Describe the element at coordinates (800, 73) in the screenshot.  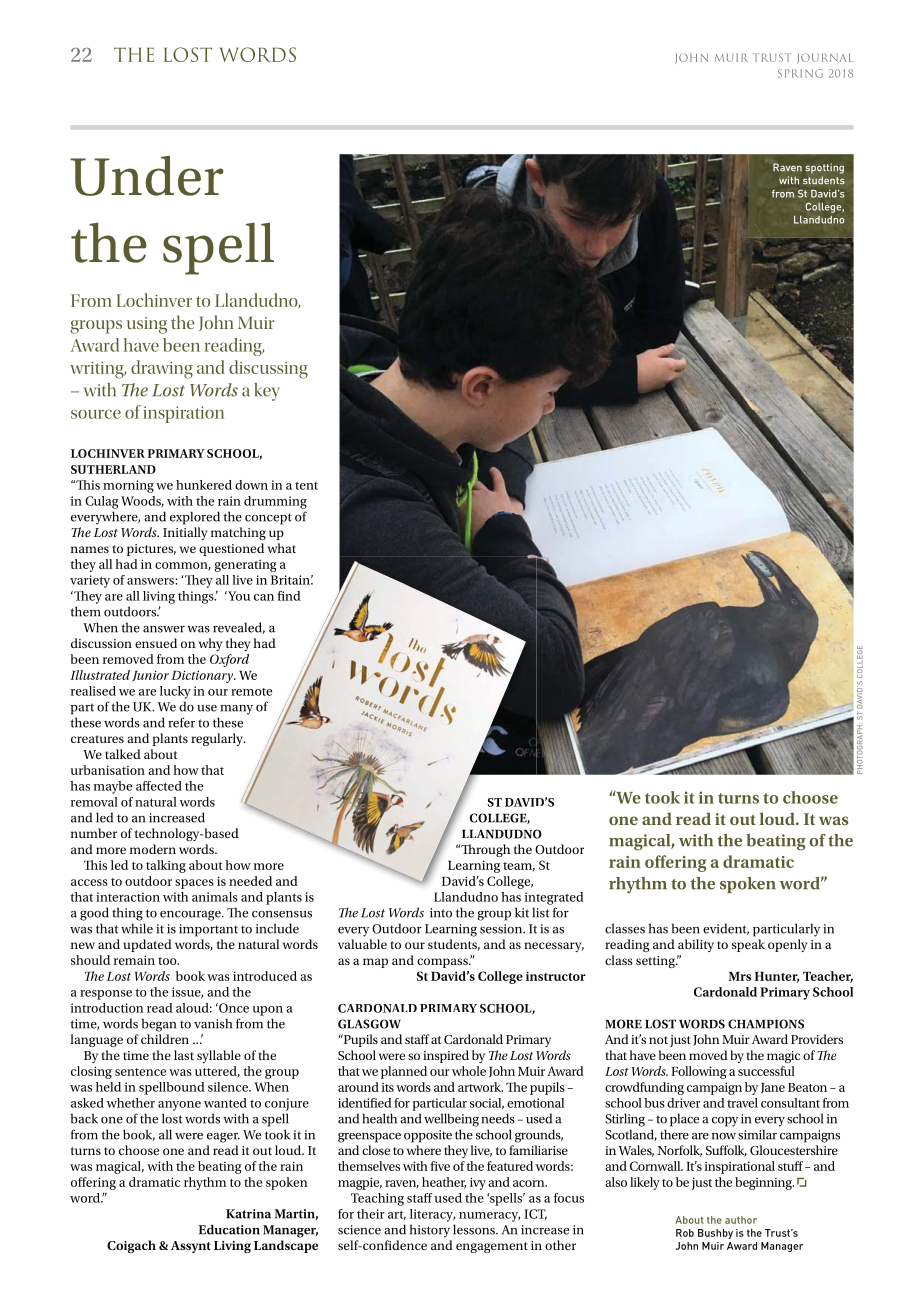
I see `SPRING` at that location.
